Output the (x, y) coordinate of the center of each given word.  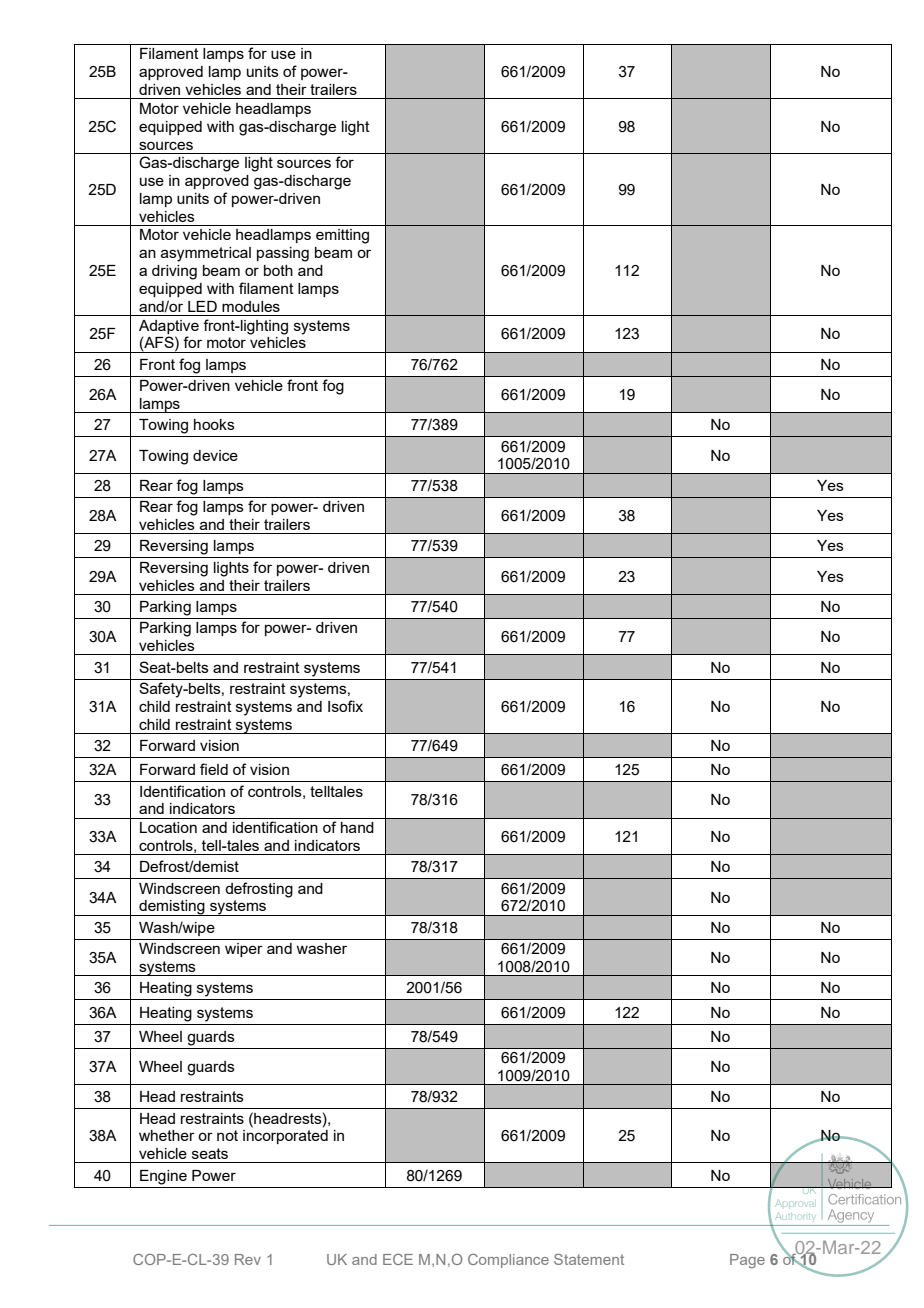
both (278, 270)
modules (251, 306)
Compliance (508, 1261)
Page (747, 1261)
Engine (163, 1177)
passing (283, 254)
